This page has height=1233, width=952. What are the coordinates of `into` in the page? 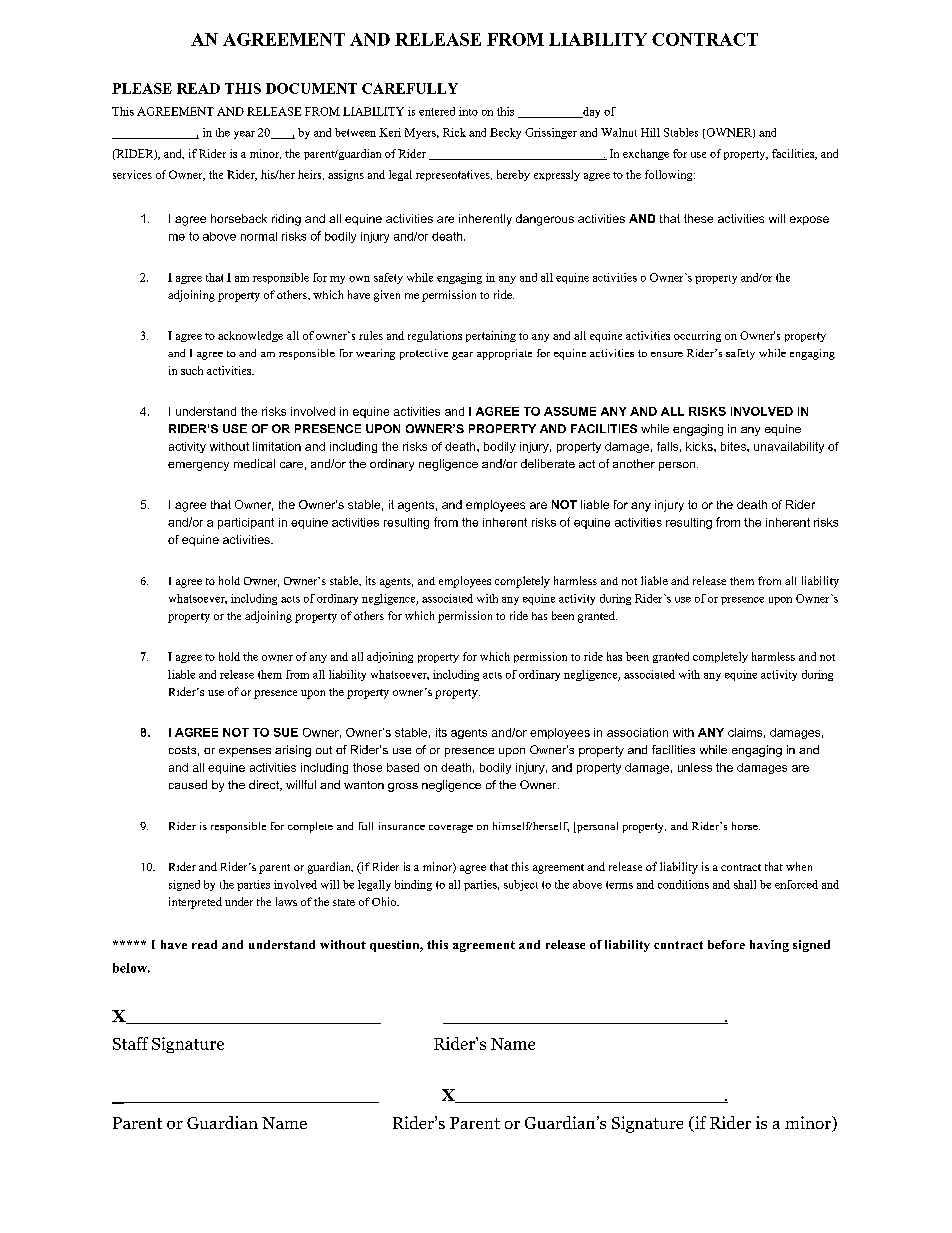 It's located at (468, 111).
